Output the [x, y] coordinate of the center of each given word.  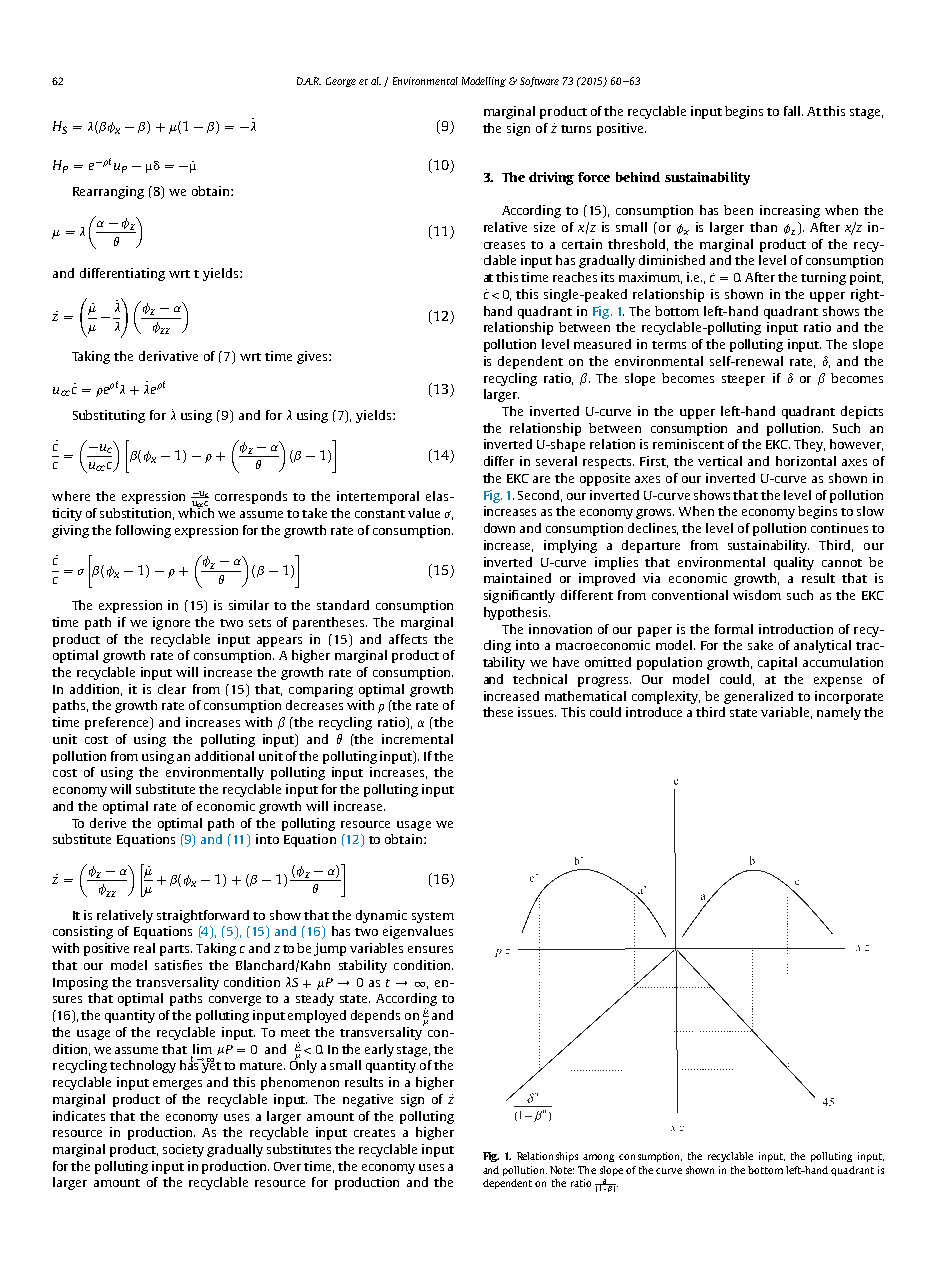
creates [374, 1133]
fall [793, 111]
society [183, 1150]
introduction [796, 629]
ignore [171, 623]
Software [539, 82]
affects [408, 639]
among [598, 1158]
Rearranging [108, 192]
